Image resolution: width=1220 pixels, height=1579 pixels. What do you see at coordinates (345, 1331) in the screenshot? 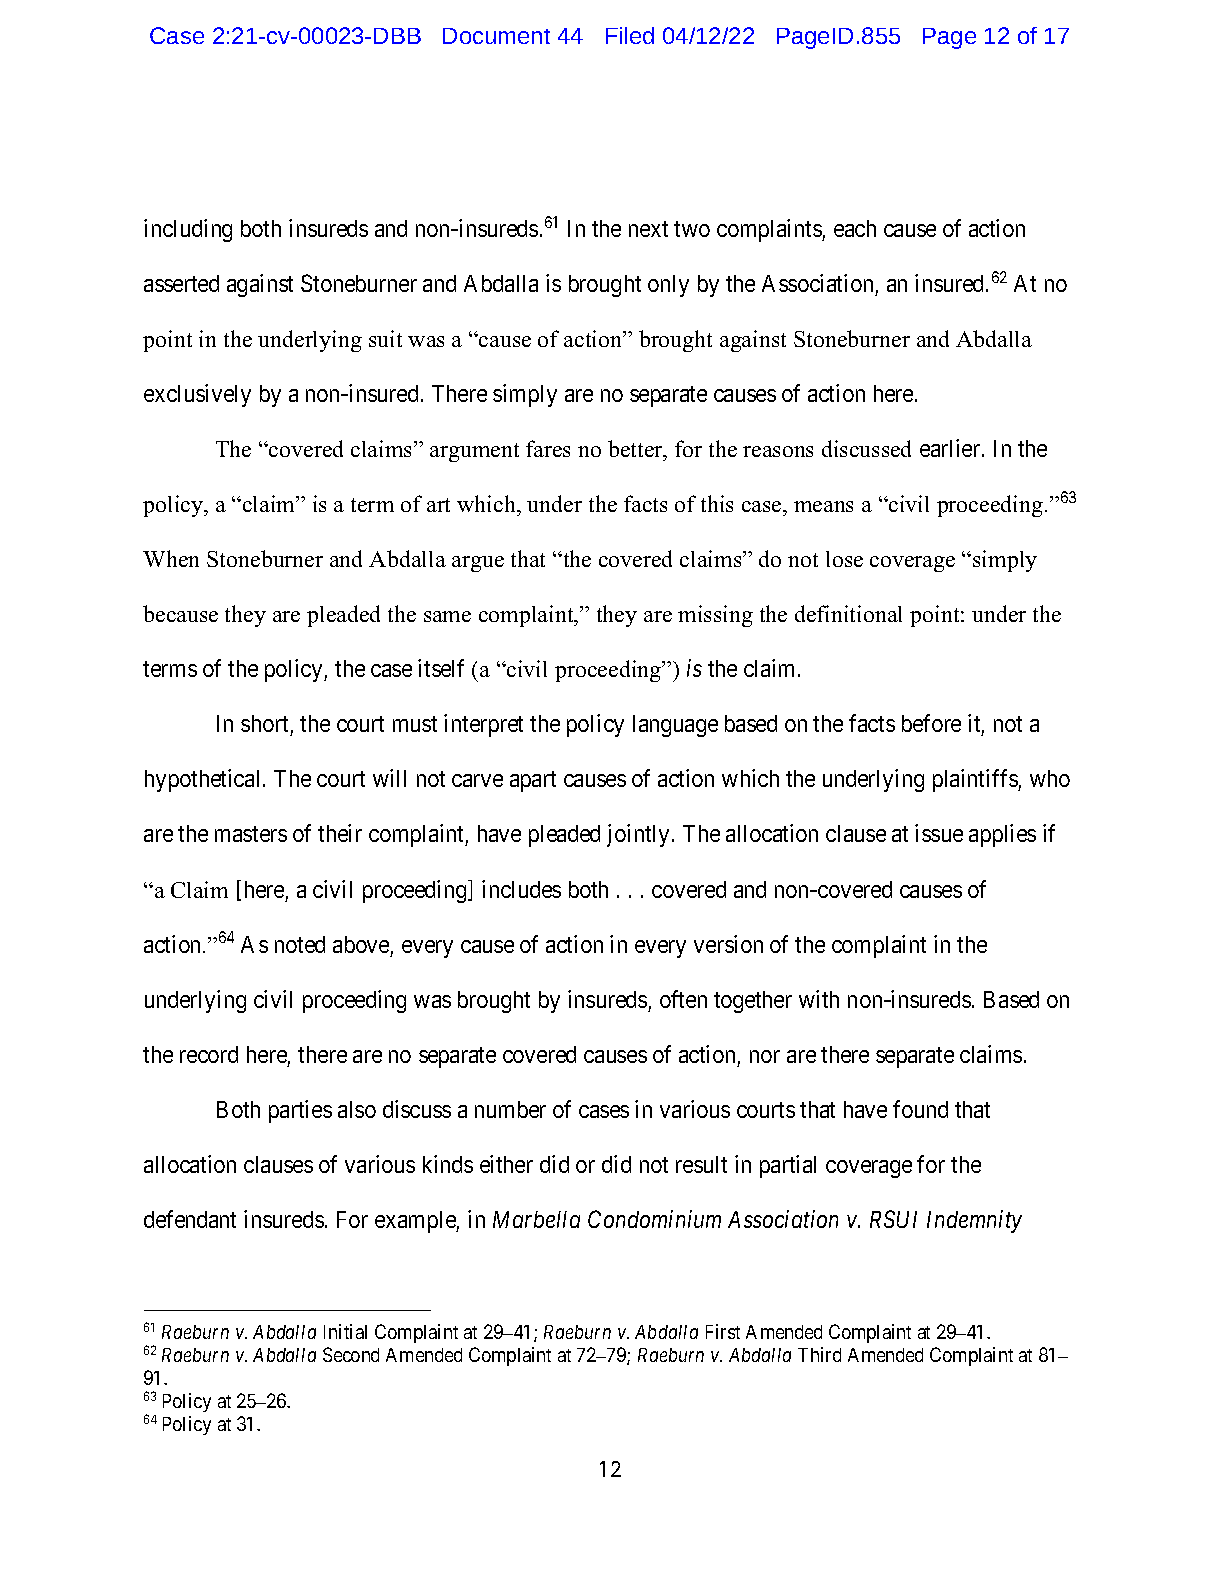
I see `Initial` at bounding box center [345, 1331].
